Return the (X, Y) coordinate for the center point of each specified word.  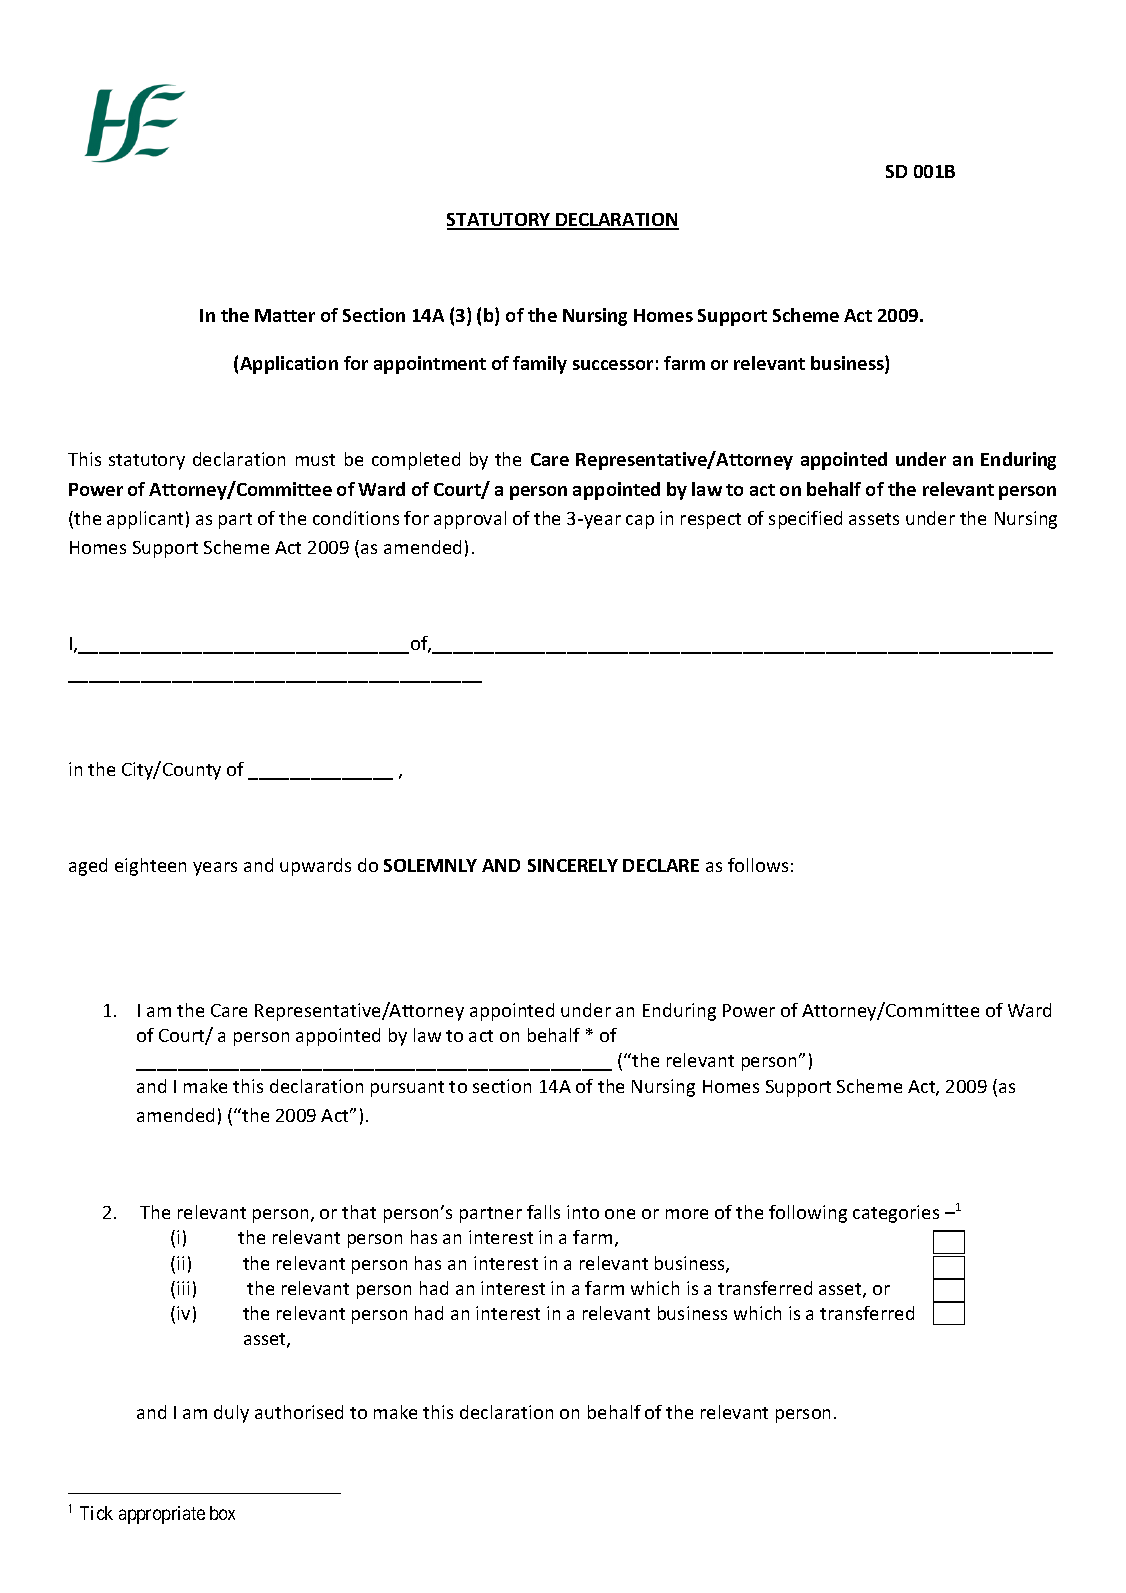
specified (805, 520)
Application (289, 365)
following (808, 1214)
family (540, 365)
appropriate (162, 1515)
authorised (299, 1412)
